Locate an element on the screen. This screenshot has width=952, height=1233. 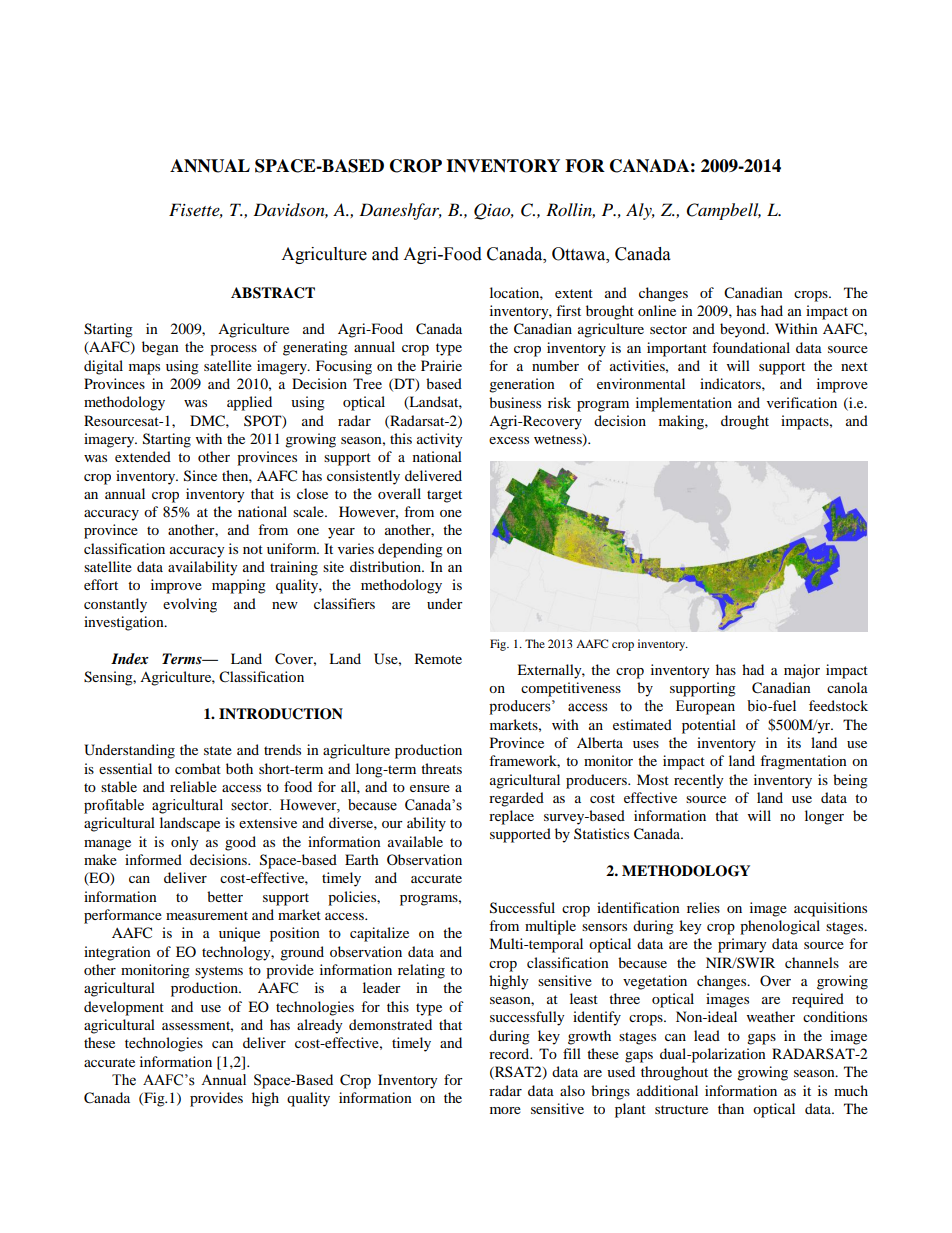
Since is located at coordinates (200, 476).
